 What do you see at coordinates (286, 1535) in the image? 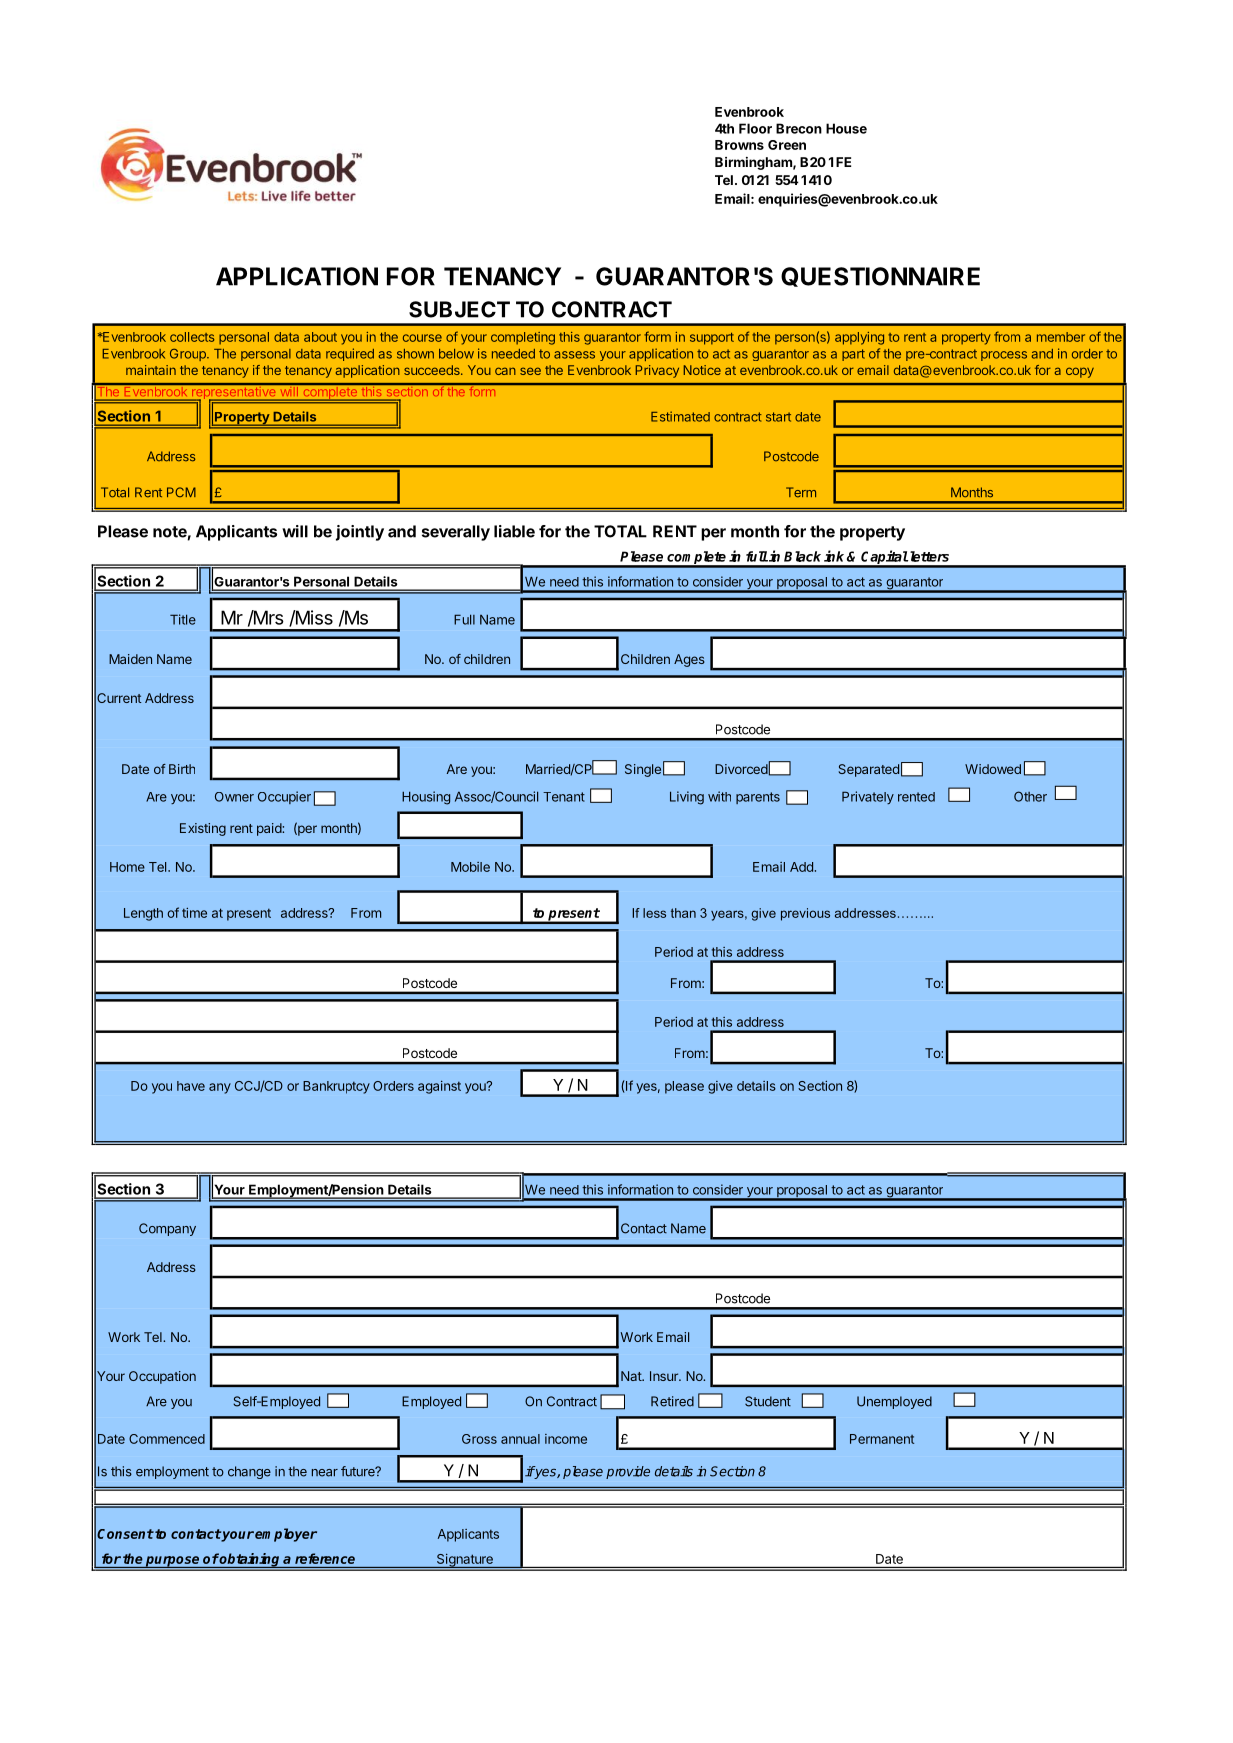
I see `employer` at bounding box center [286, 1535].
